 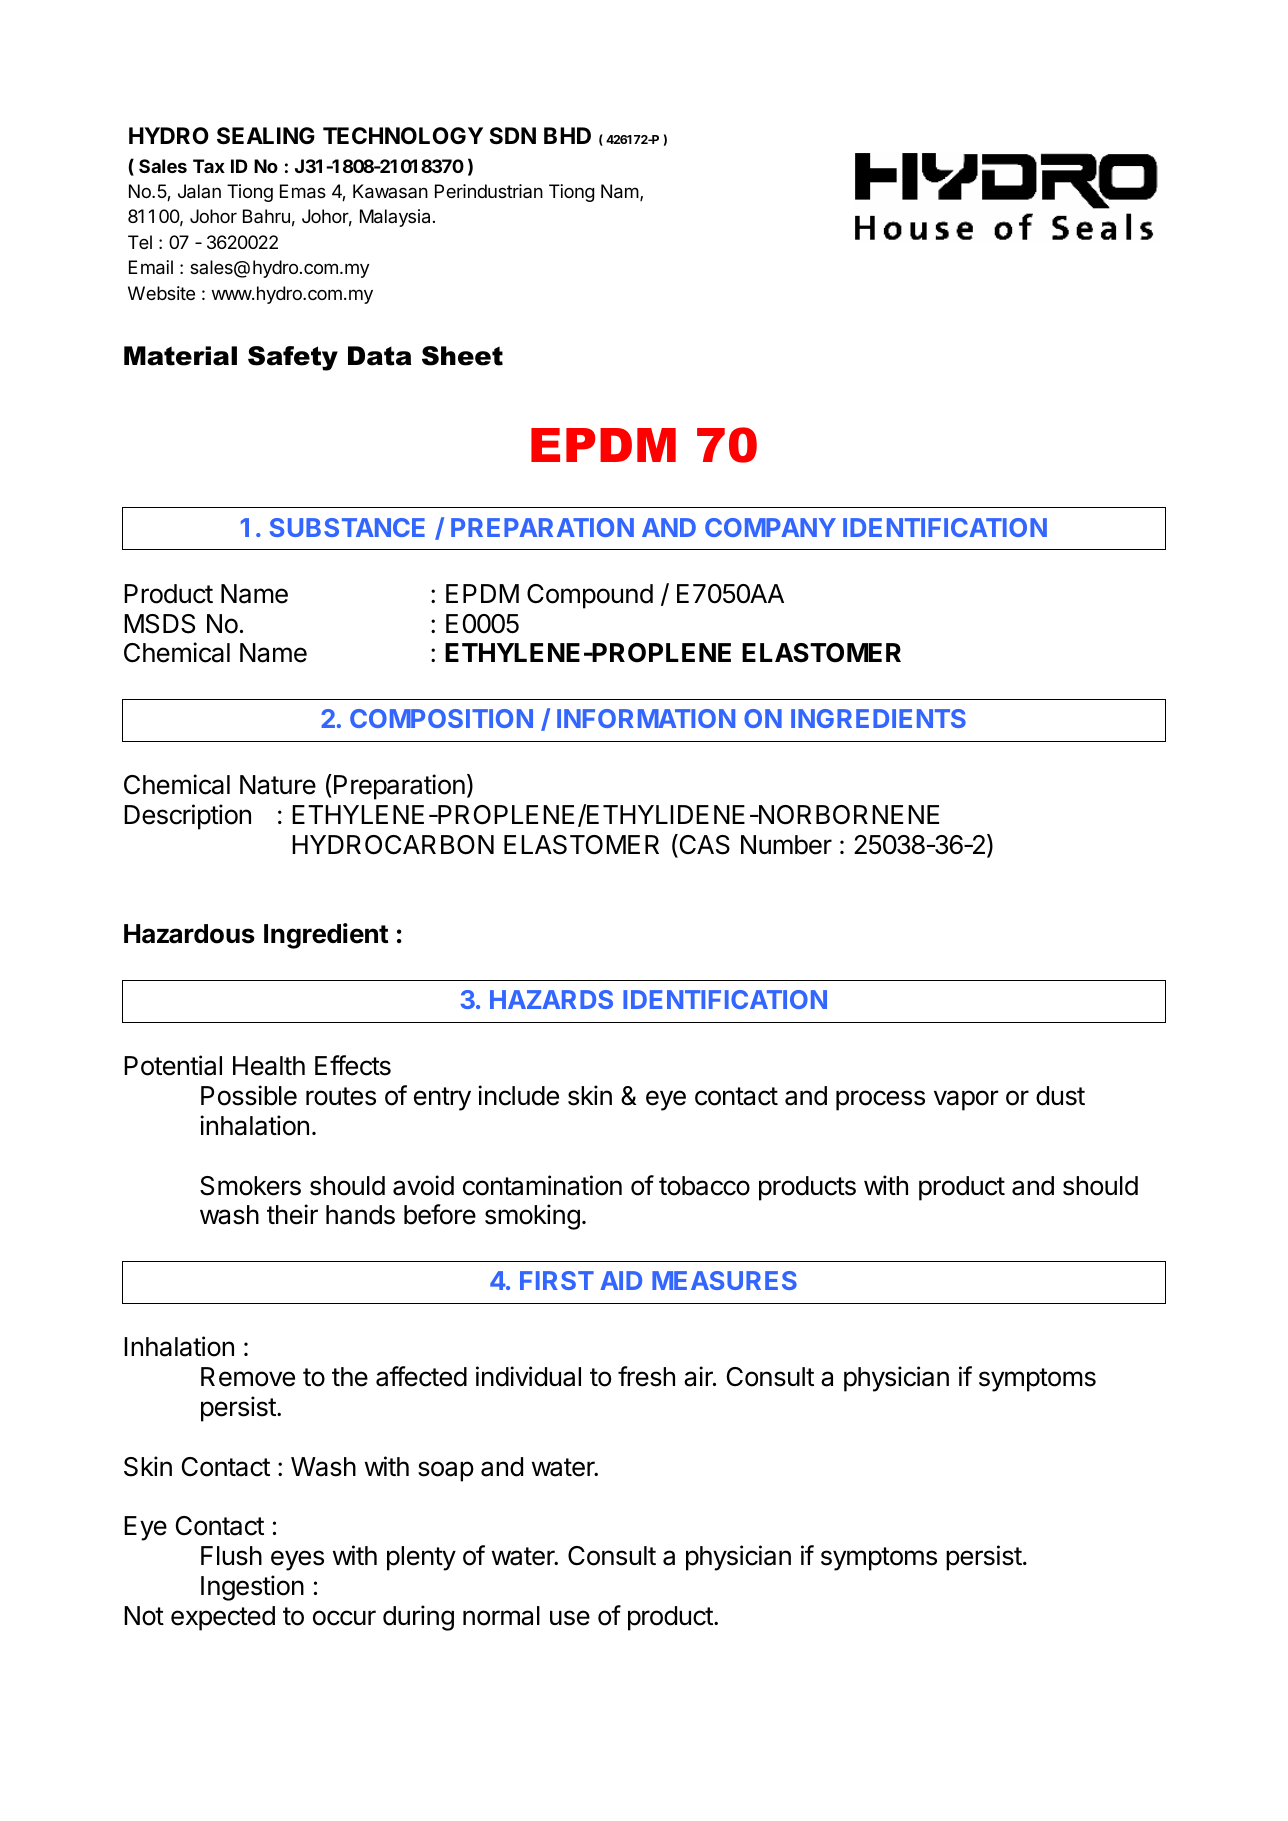 What do you see at coordinates (209, 166) in the document?
I see `Tax` at bounding box center [209, 166].
